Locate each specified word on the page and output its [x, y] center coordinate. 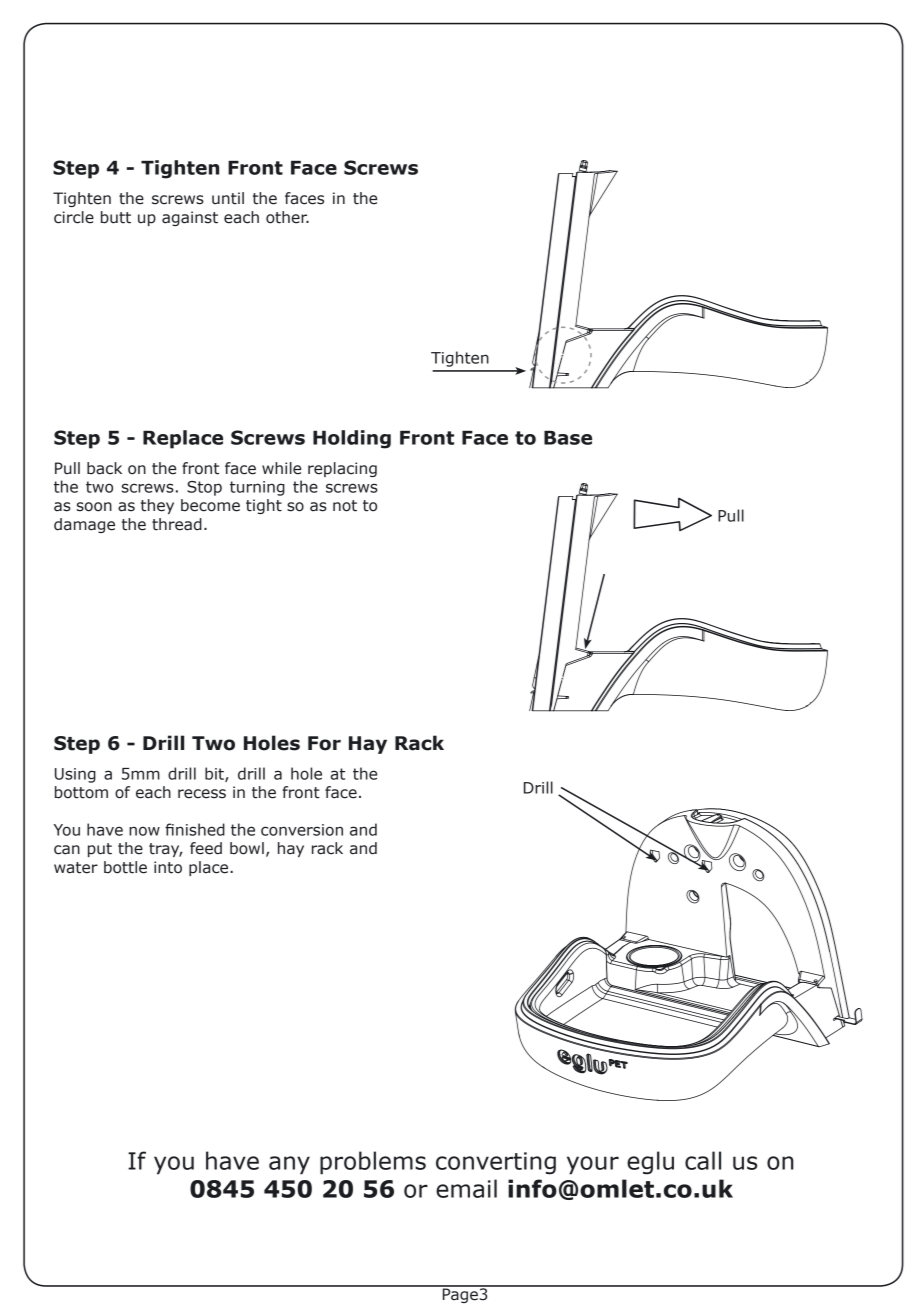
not [345, 506]
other [287, 217]
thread [177, 524]
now [144, 831]
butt [116, 217]
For [324, 743]
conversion [302, 830]
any [289, 1165]
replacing [342, 469]
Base [568, 438]
